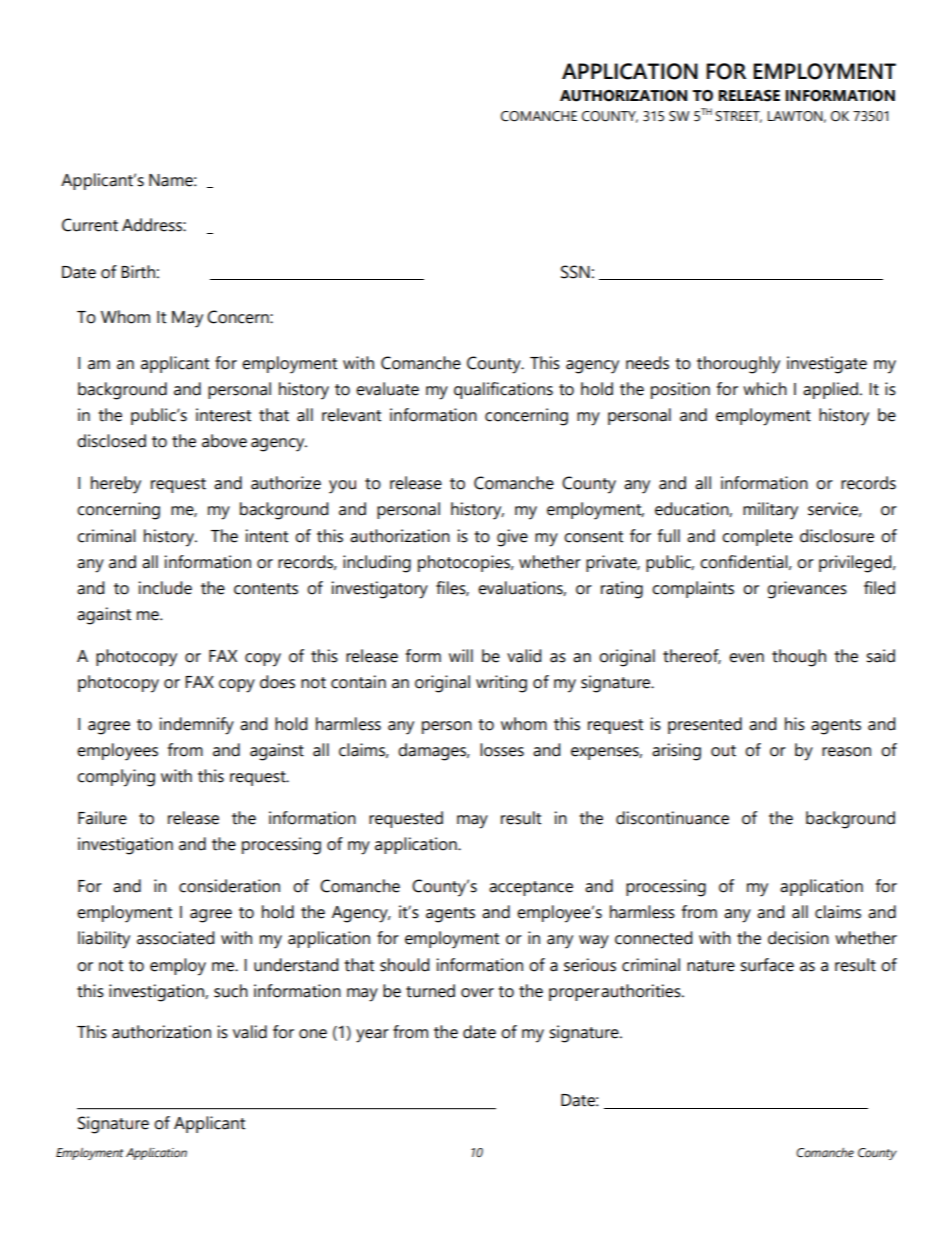  What do you see at coordinates (231, 991) in the screenshot?
I see `such` at bounding box center [231, 991].
